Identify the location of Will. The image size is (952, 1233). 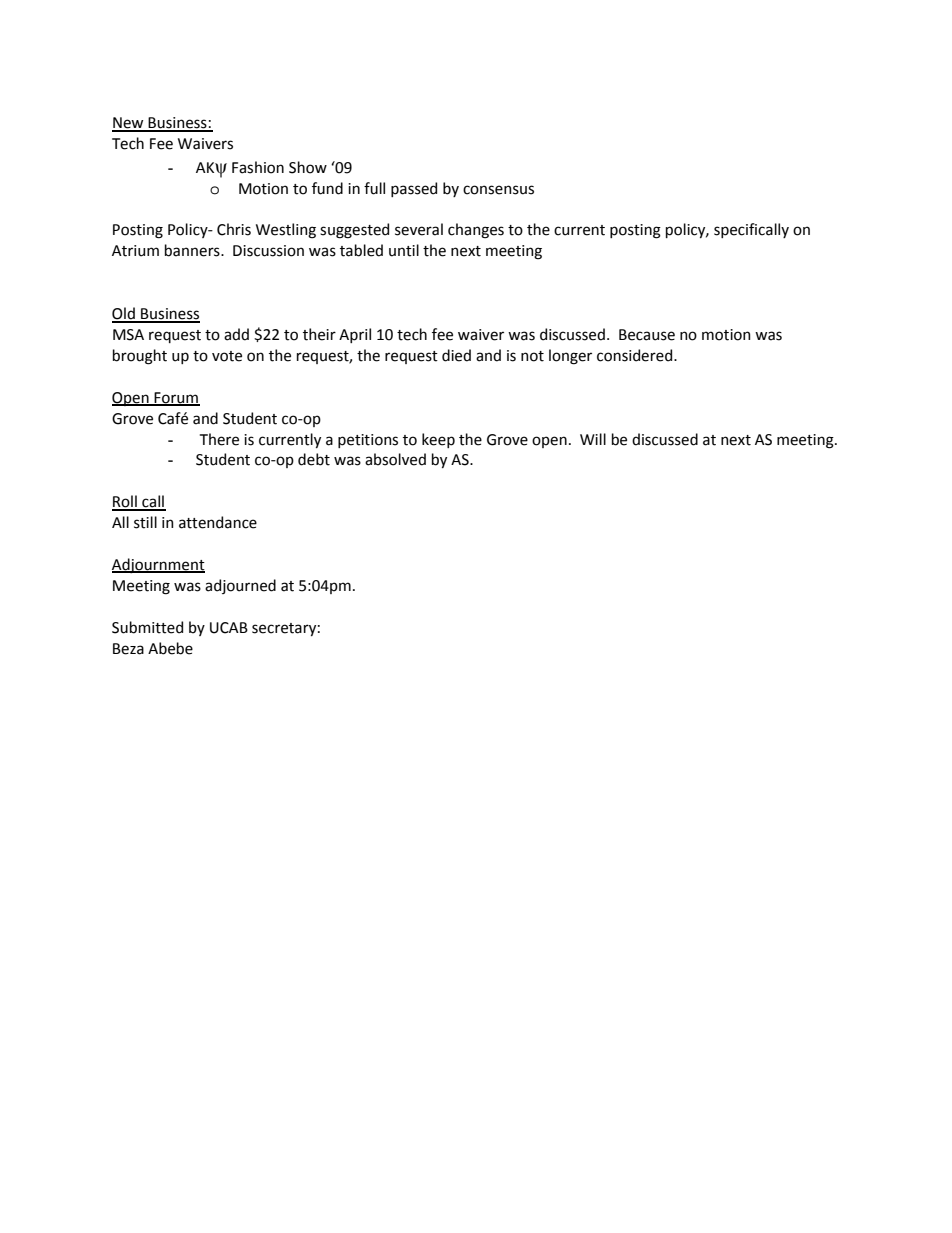
(593, 439).
